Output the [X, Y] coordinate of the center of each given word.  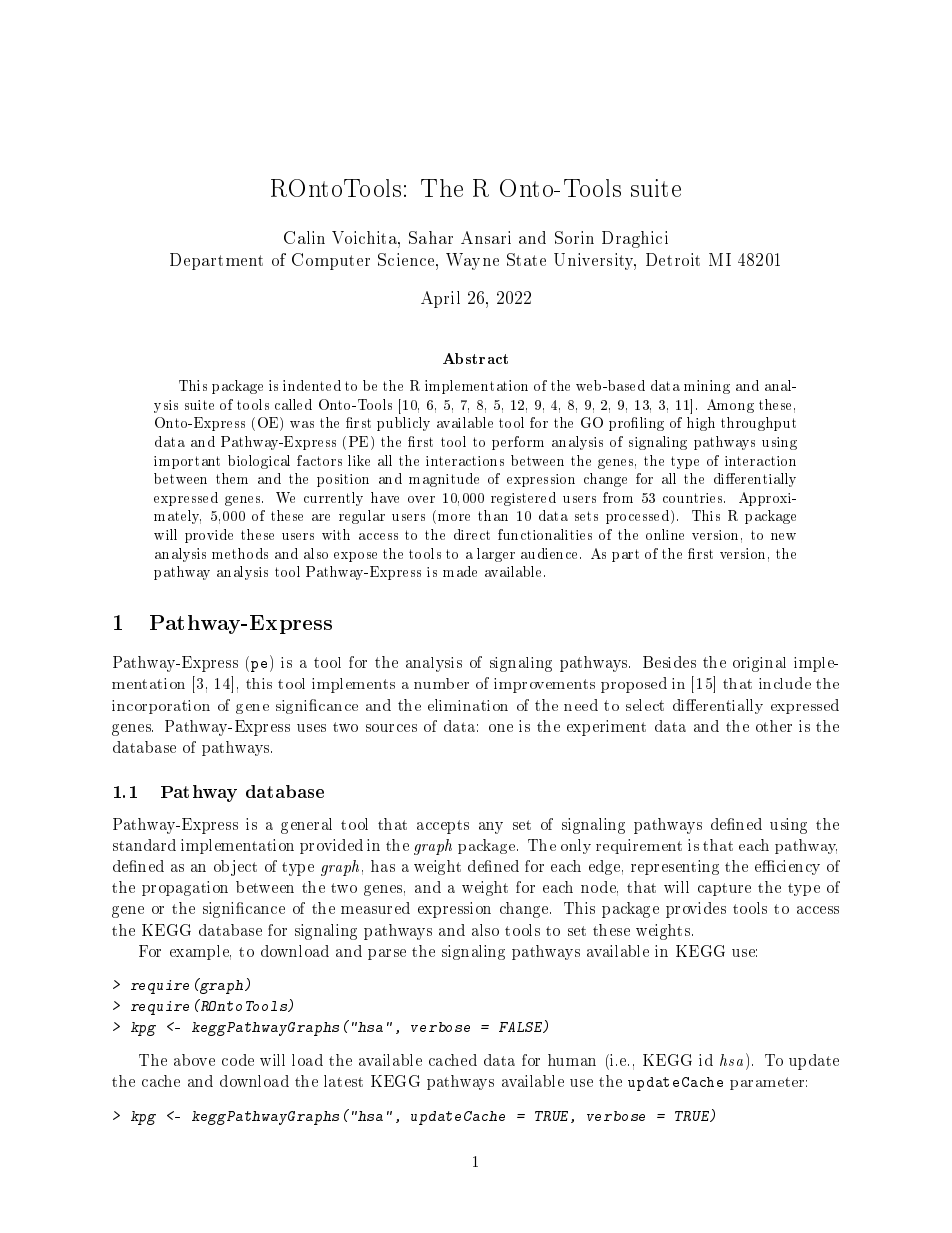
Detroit [673, 259]
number [441, 683]
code [238, 1060]
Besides [669, 662]
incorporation [161, 707]
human [572, 1060]
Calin [304, 237]
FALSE [522, 1027]
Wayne [472, 261]
